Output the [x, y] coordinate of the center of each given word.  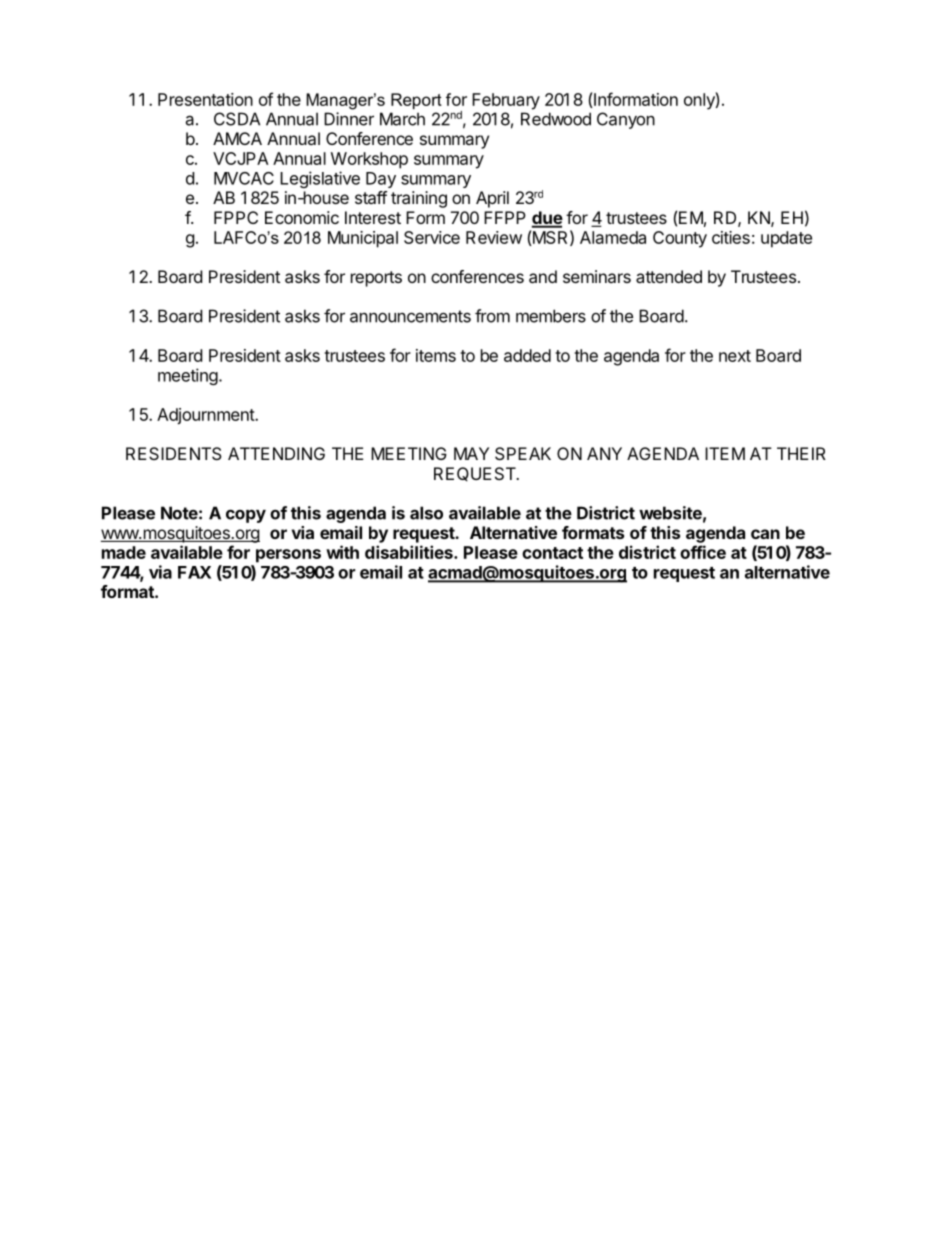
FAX [194, 572]
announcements [410, 316]
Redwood [556, 119]
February [506, 101]
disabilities [410, 552]
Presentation [205, 99]
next [735, 356]
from [492, 316]
